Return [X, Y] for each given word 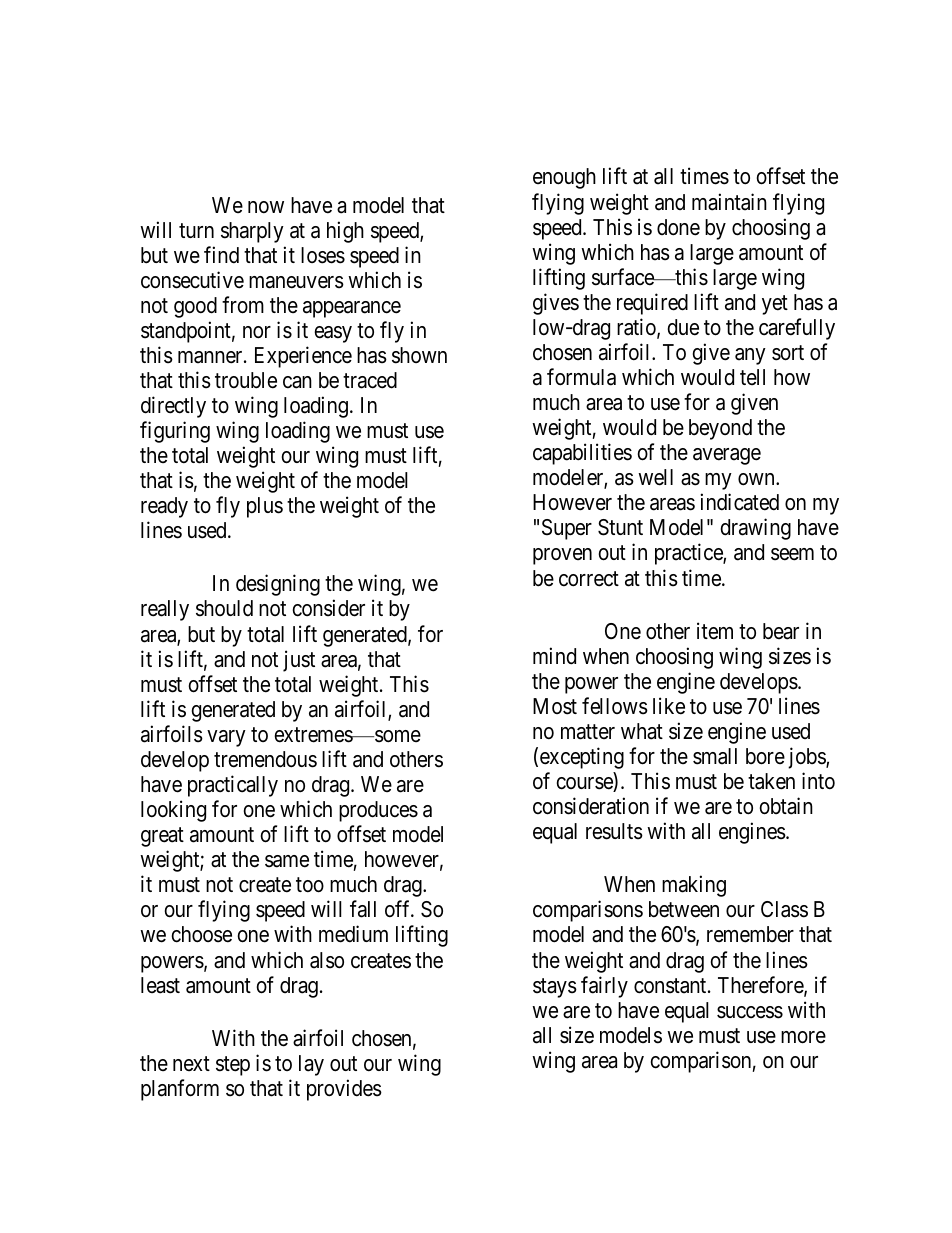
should [224, 608]
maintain [729, 202]
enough [564, 178]
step [233, 1066]
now [266, 207]
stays [555, 988]
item [715, 631]
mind [554, 656]
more [803, 1037]
